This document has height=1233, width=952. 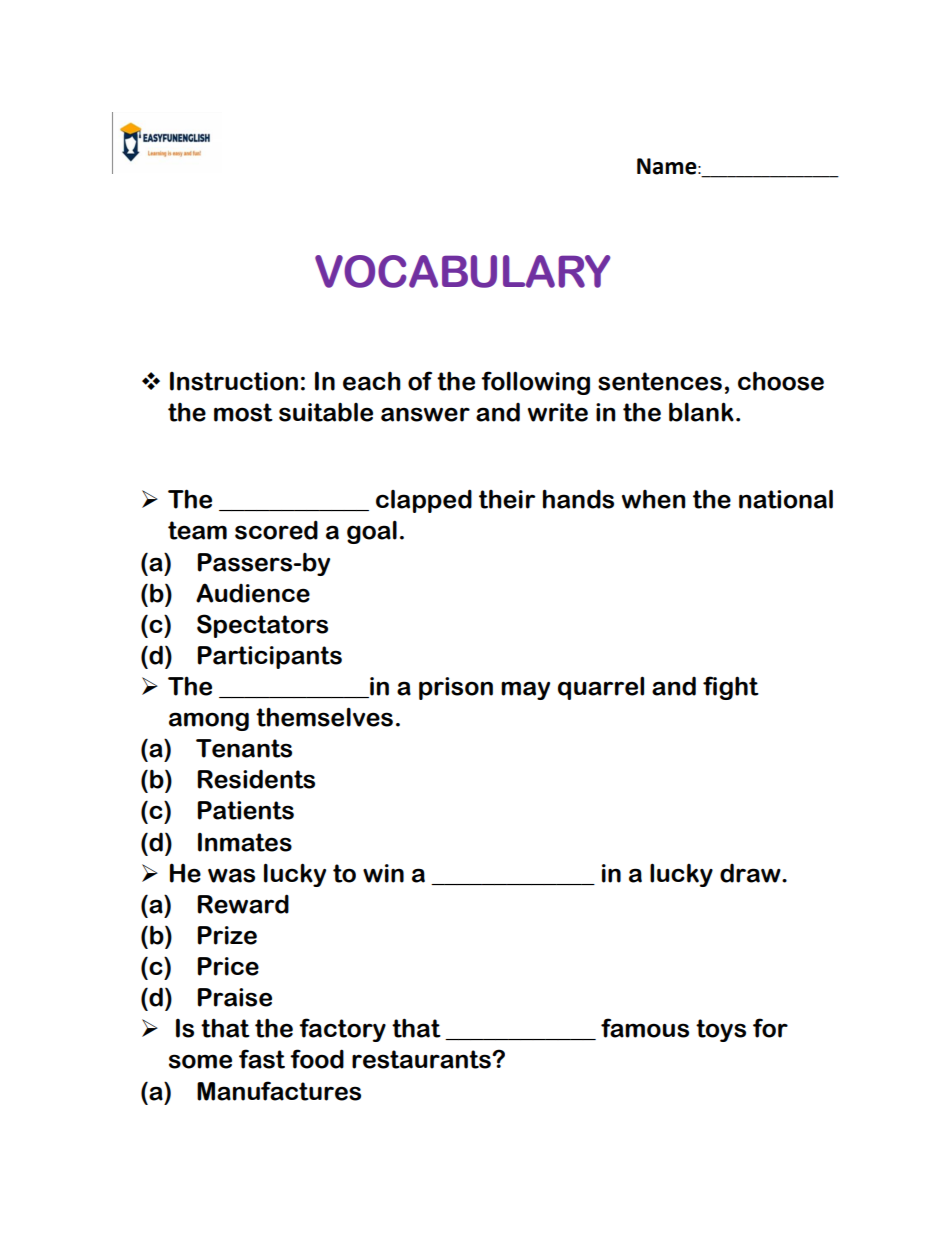 What do you see at coordinates (462, 271) in the document?
I see `VOCABULARY` at bounding box center [462, 271].
